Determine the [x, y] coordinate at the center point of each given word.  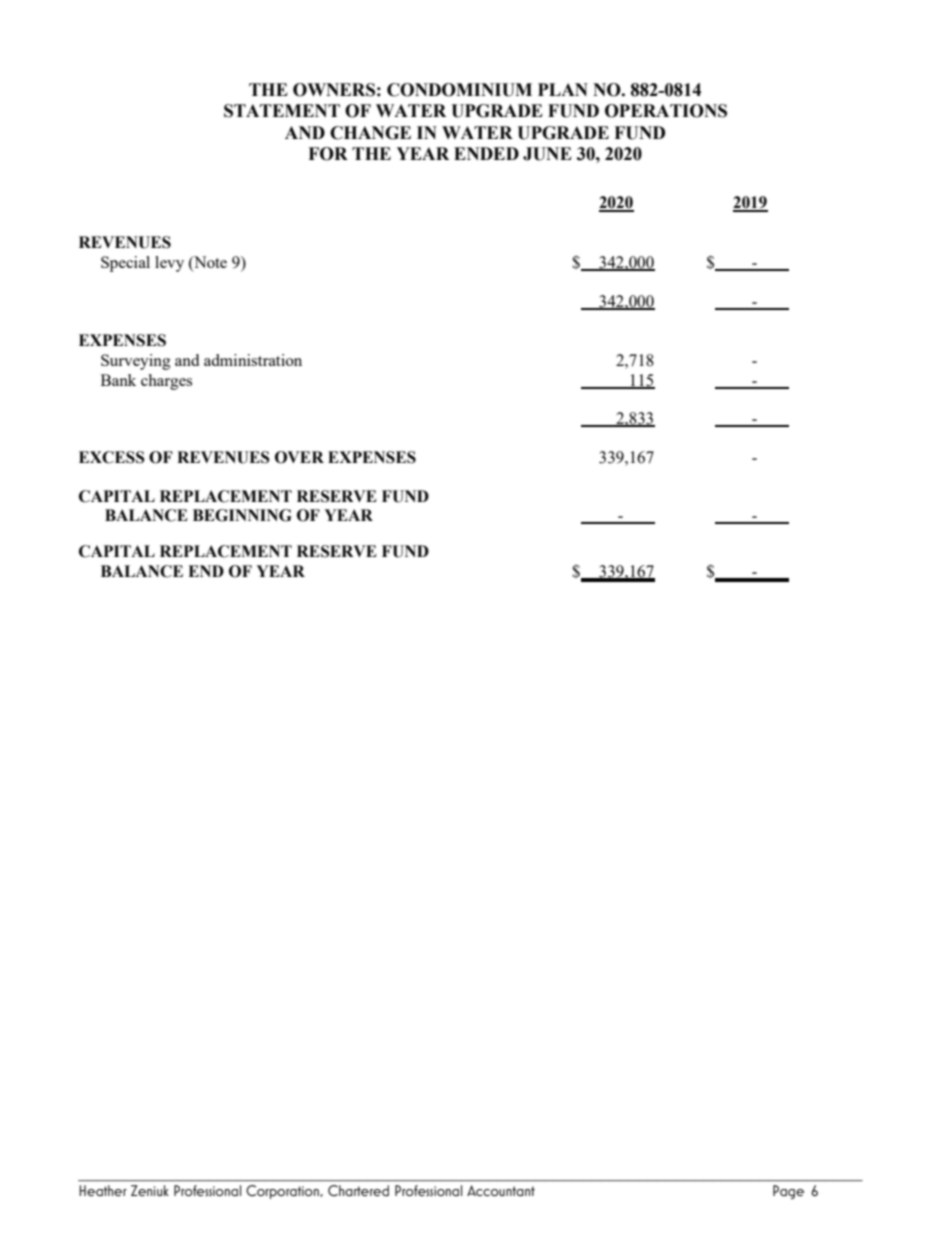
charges [166, 382]
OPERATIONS [666, 111]
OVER [299, 457]
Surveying [136, 362]
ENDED [486, 153]
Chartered [358, 1190]
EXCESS [112, 457]
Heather [103, 1190]
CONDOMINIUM [459, 90]
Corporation [283, 1192]
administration [253, 360]
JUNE [547, 154]
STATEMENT [282, 111]
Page [788, 1192]
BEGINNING [242, 515]
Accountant [501, 1190]
